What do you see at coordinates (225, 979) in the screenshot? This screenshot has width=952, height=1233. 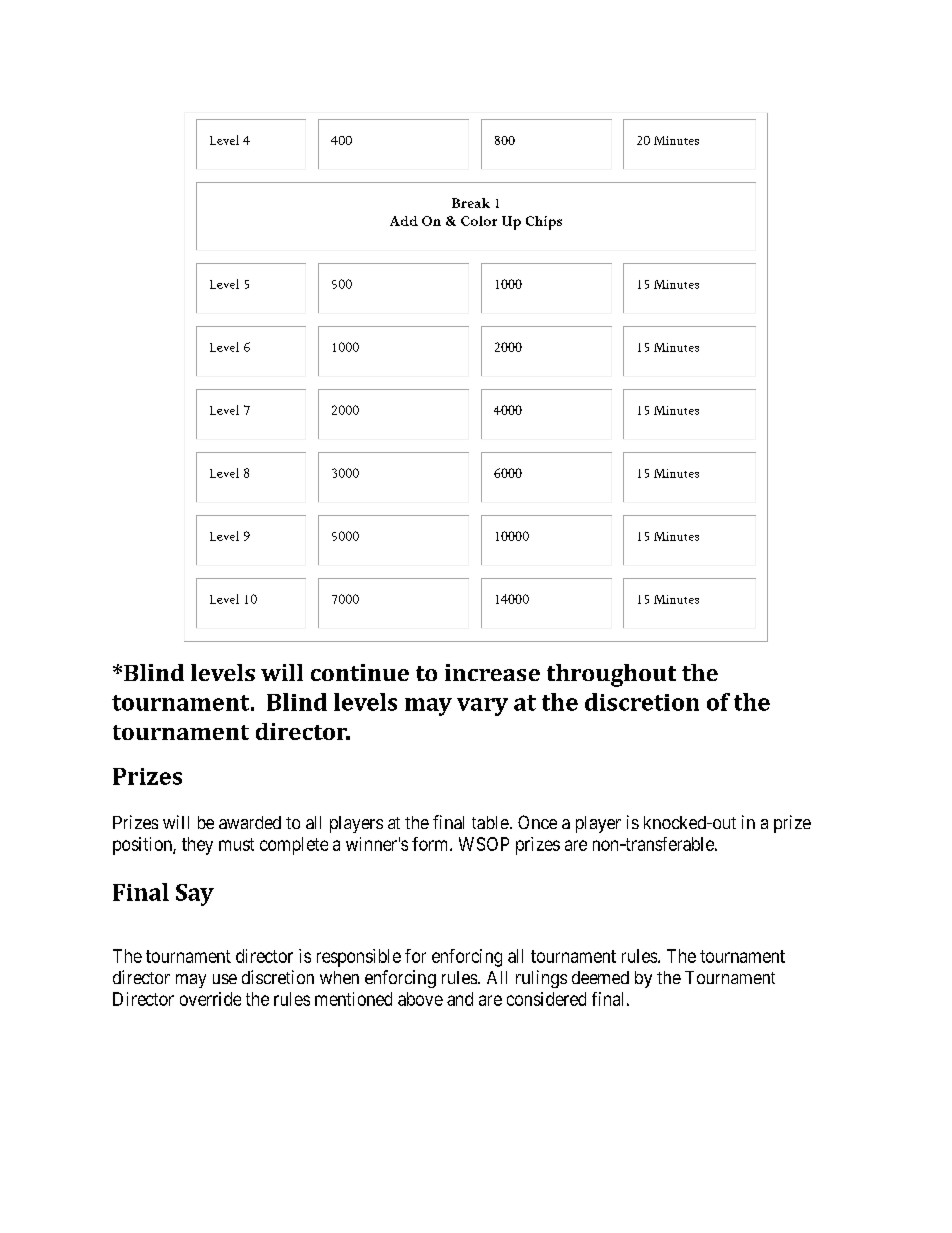 I see `use` at bounding box center [225, 979].
